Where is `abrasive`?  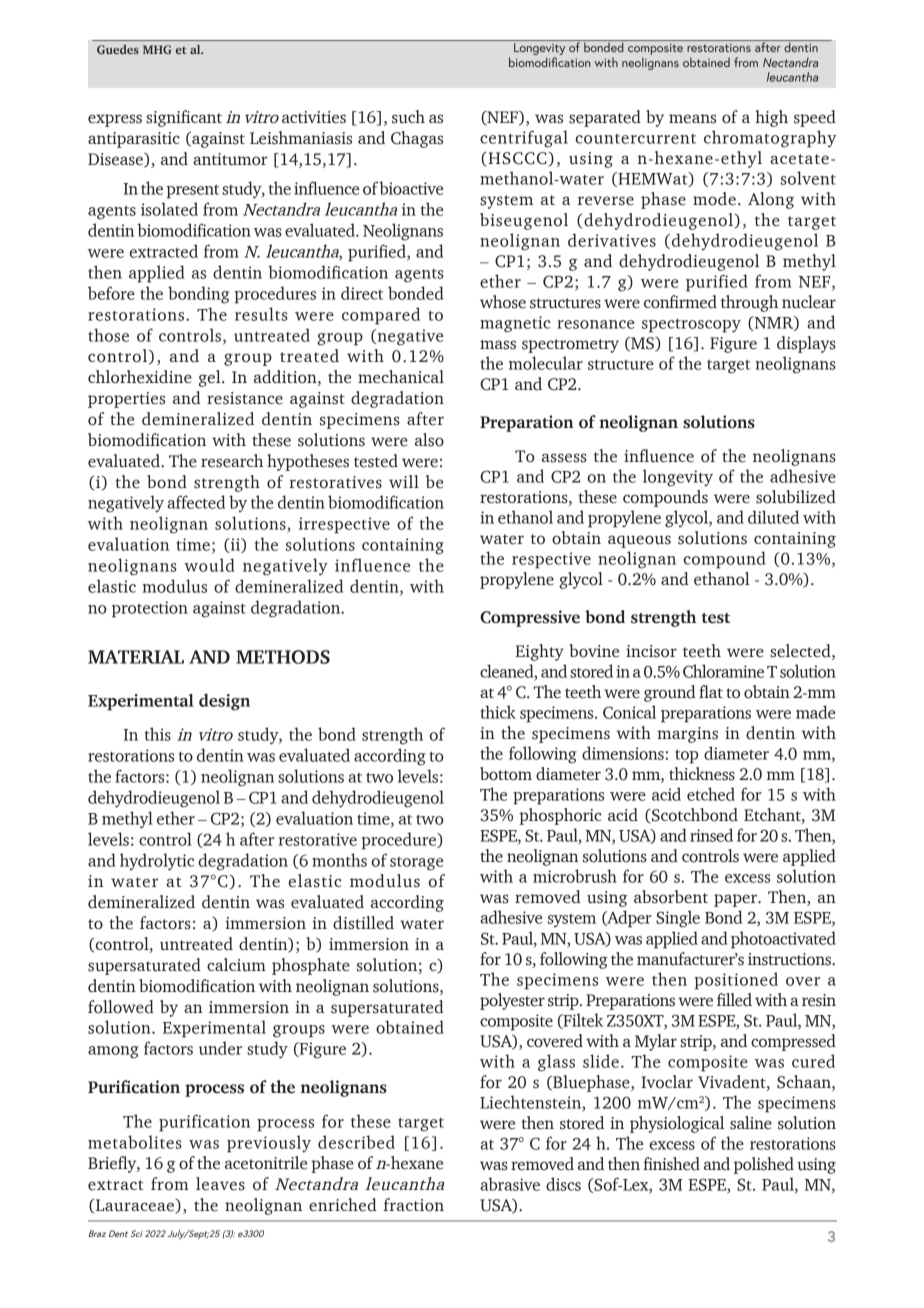
abrasive is located at coordinates (510, 1184).
